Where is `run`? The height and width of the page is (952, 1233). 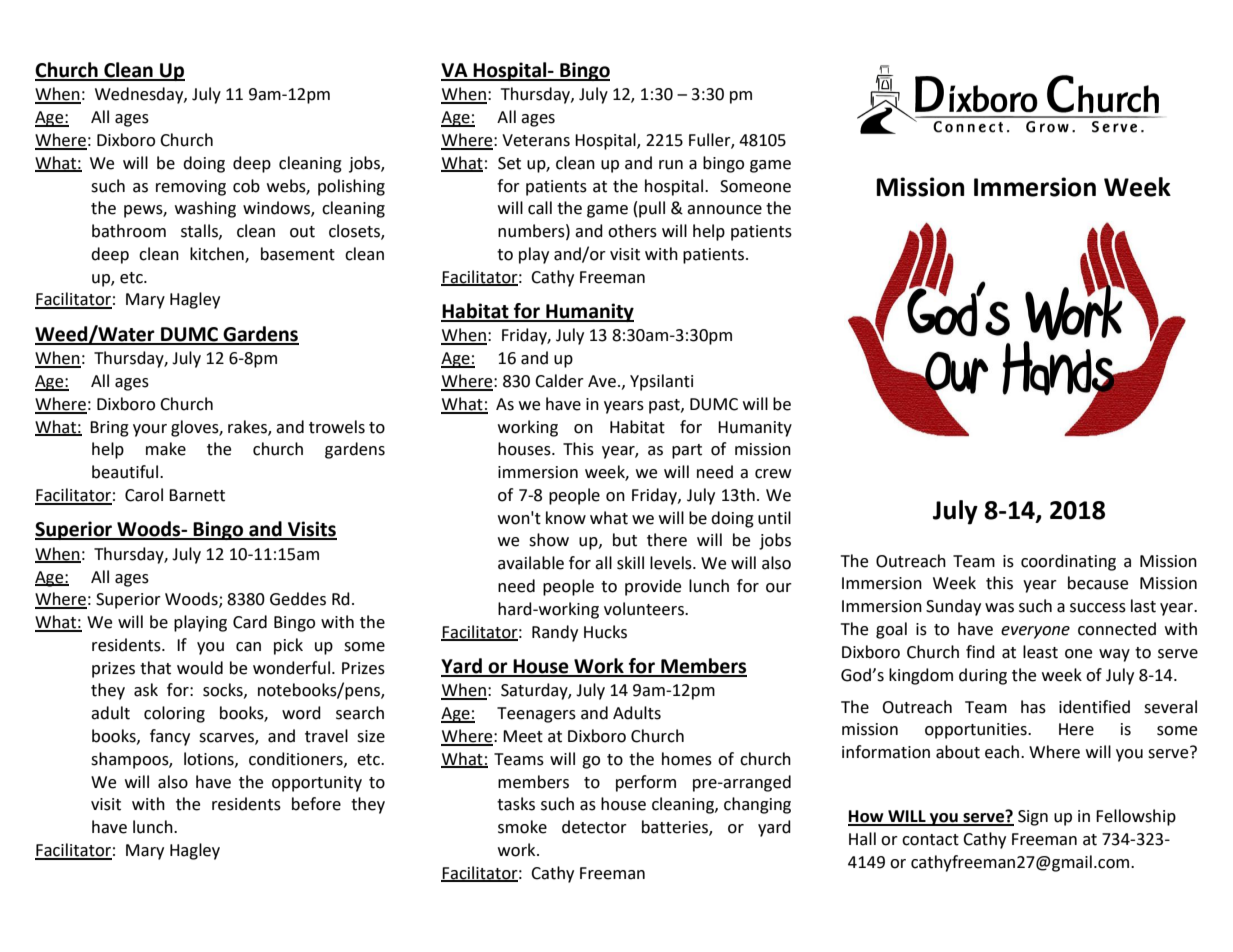
run is located at coordinates (671, 165).
